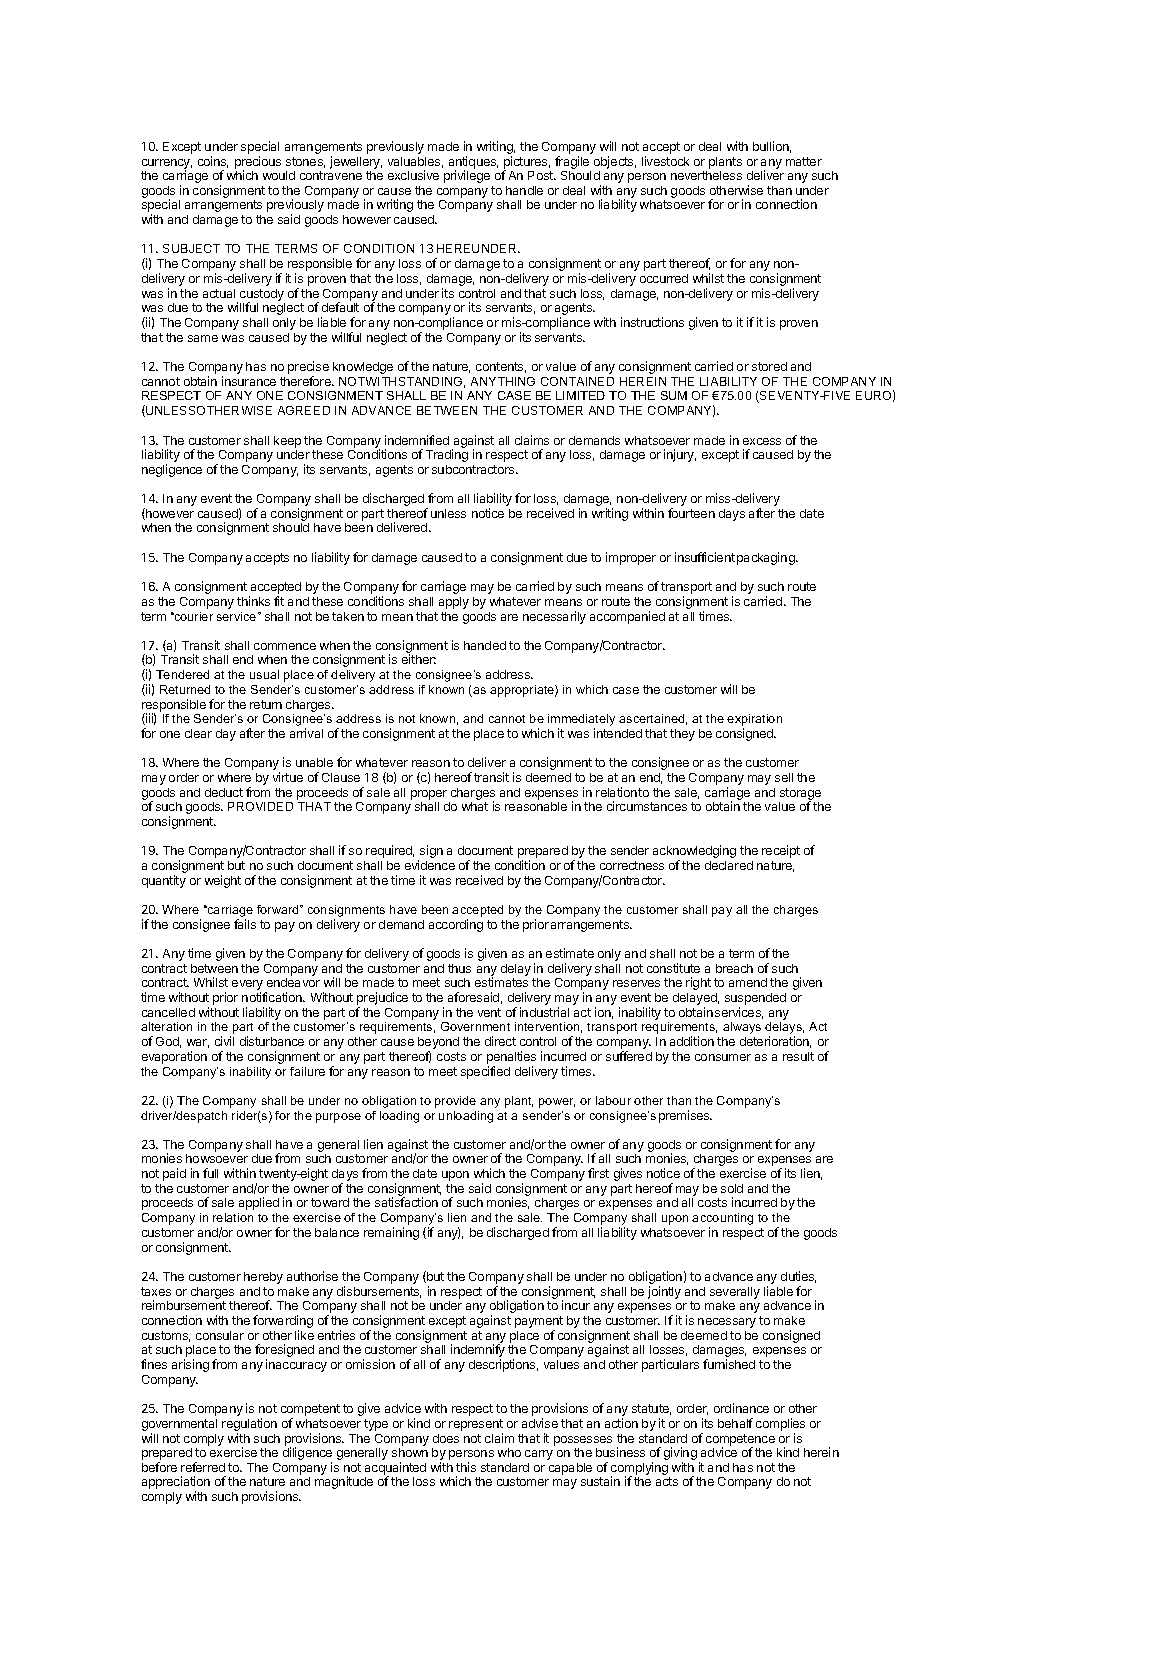  Describe the element at coordinates (476, 1425) in the image. I see `represent` at that location.
